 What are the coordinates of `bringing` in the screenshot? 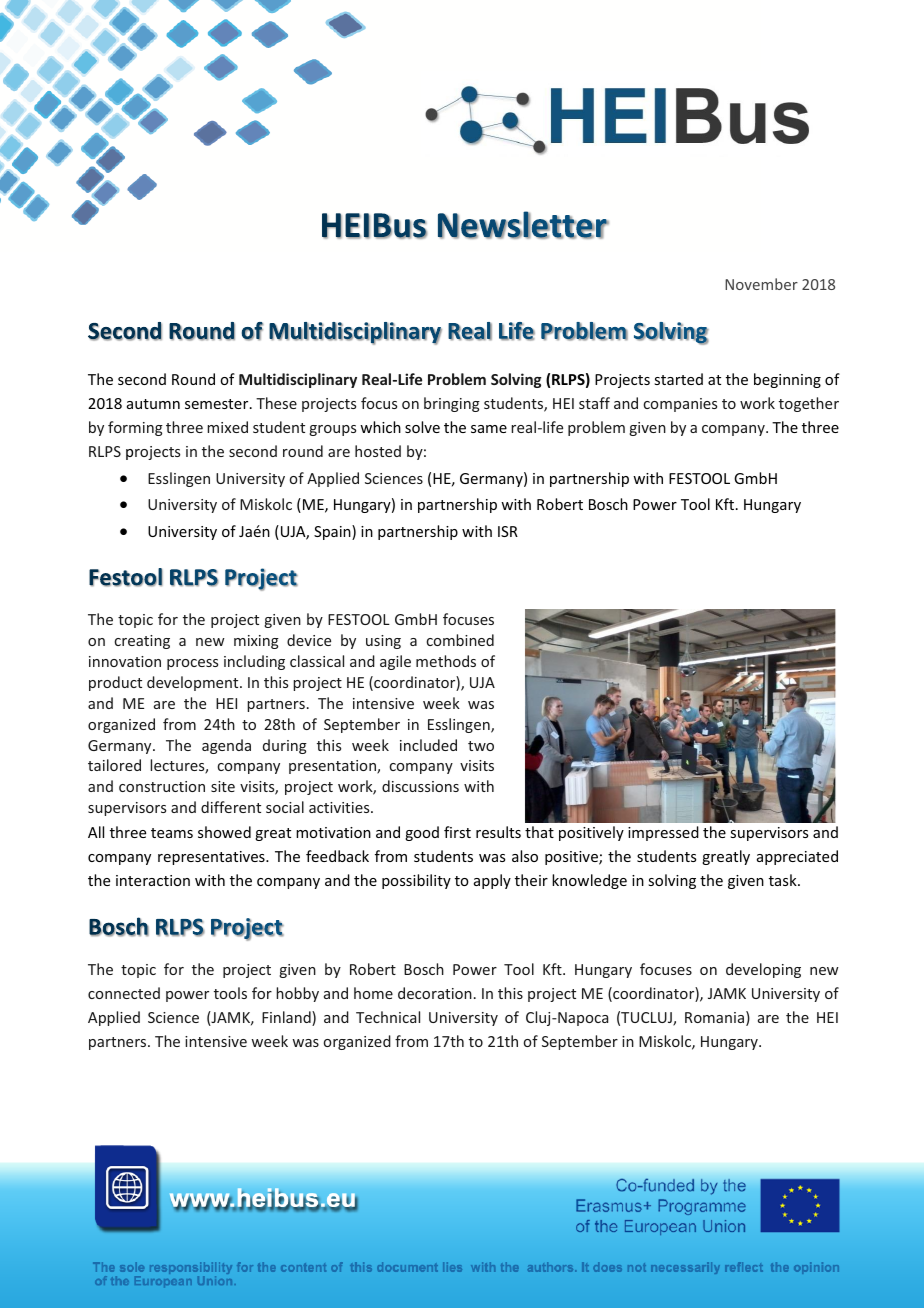 It's located at (452, 404).
